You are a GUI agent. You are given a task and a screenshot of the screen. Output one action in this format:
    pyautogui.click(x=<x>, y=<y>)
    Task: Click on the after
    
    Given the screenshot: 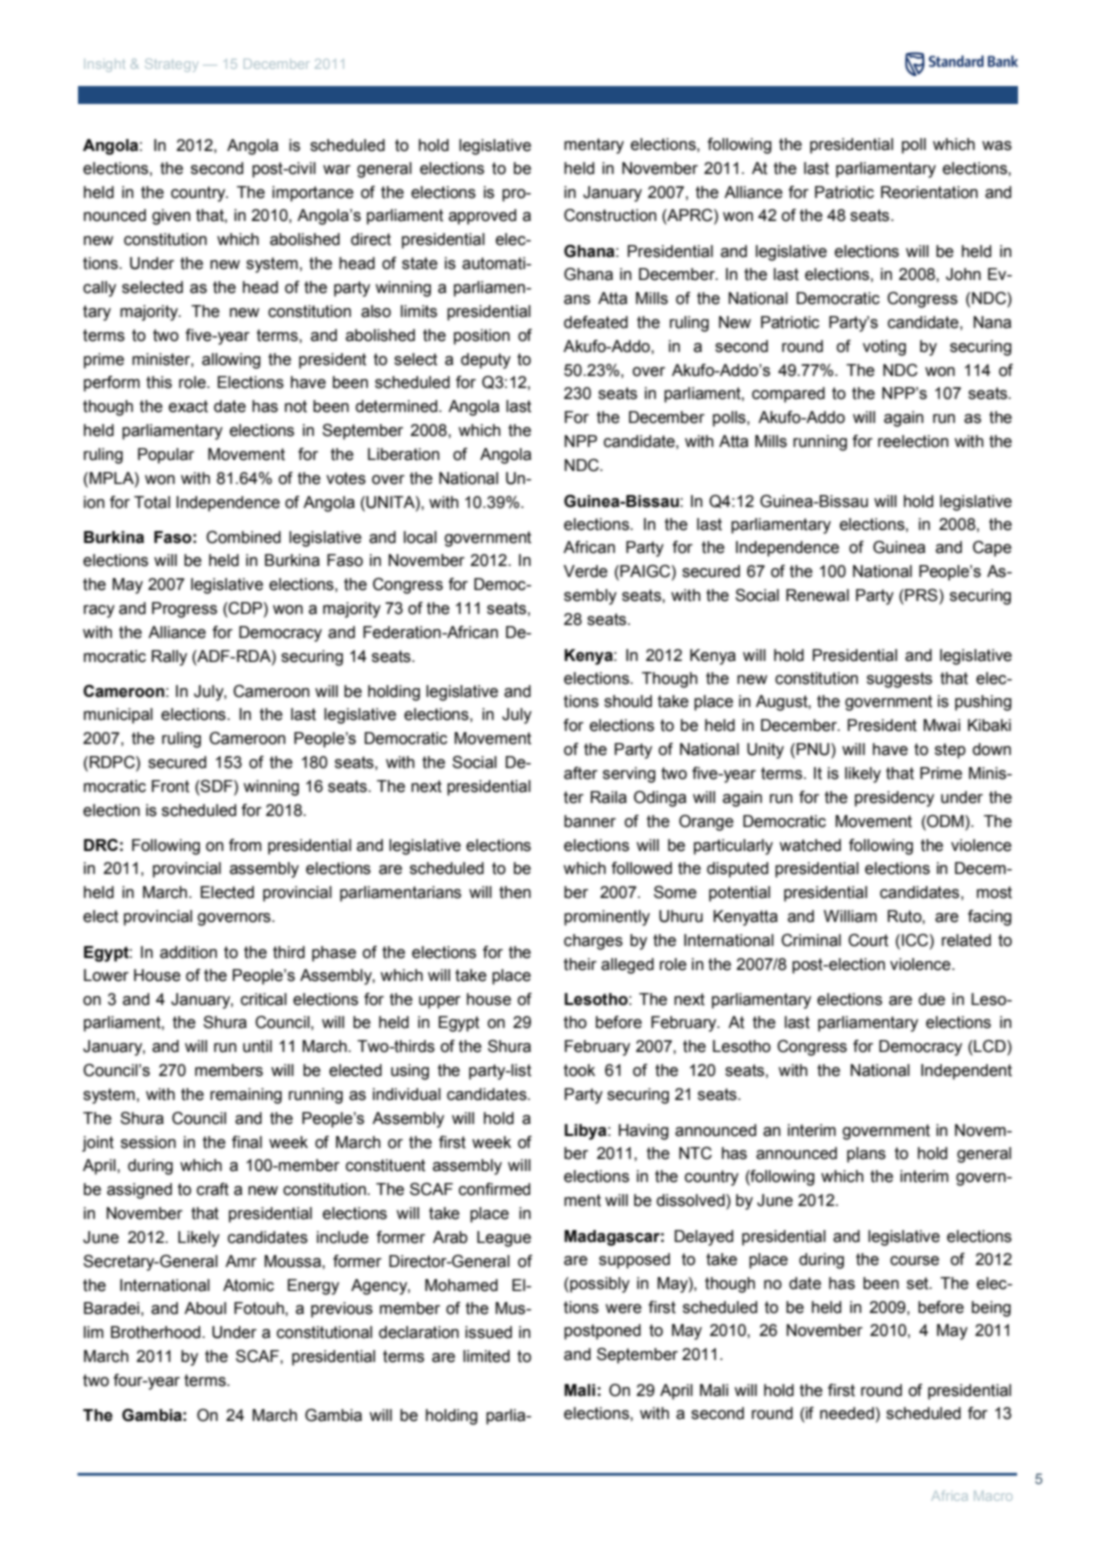 What is the action you would take?
    pyautogui.click(x=581, y=773)
